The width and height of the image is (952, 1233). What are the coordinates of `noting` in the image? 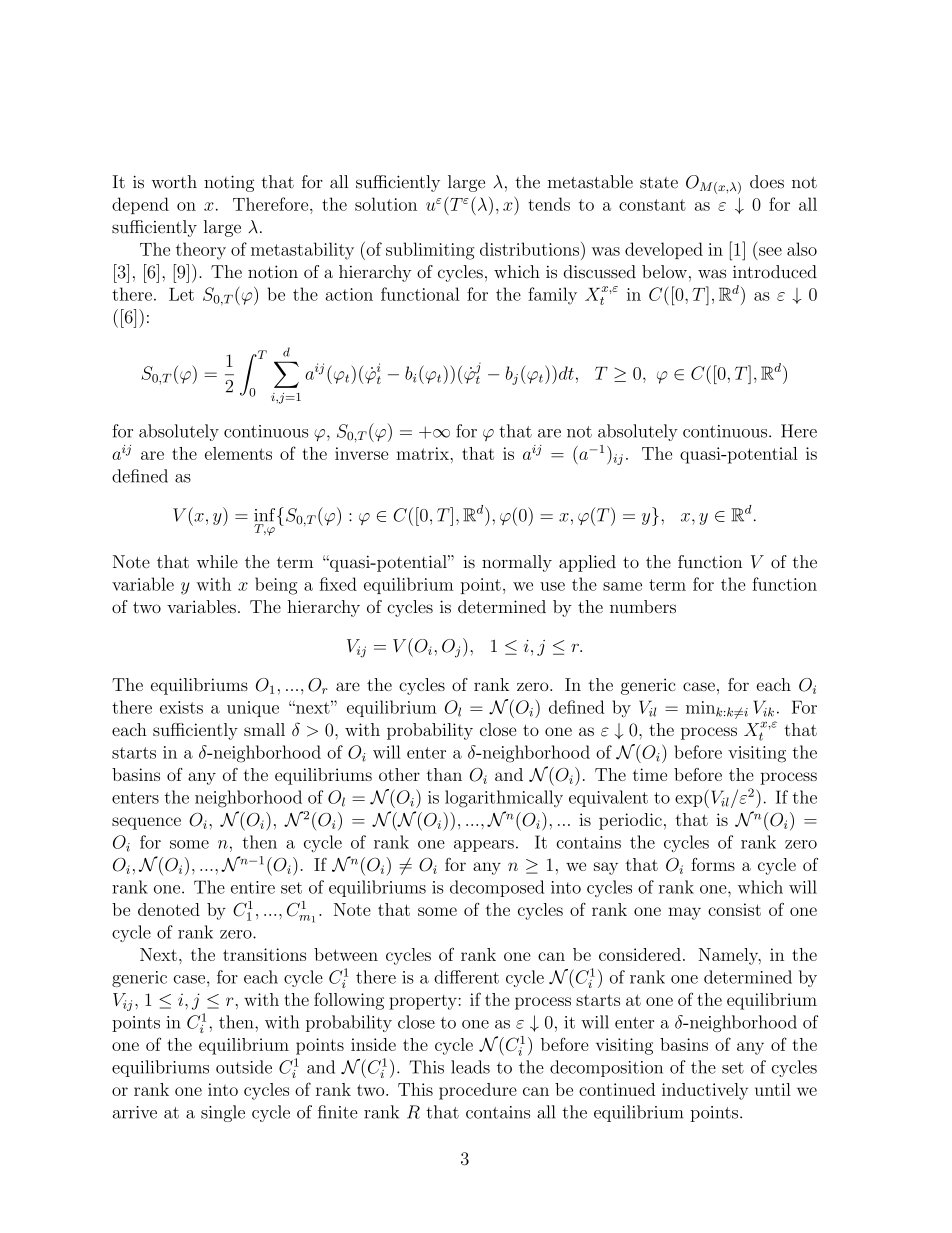 It's located at (229, 183).
